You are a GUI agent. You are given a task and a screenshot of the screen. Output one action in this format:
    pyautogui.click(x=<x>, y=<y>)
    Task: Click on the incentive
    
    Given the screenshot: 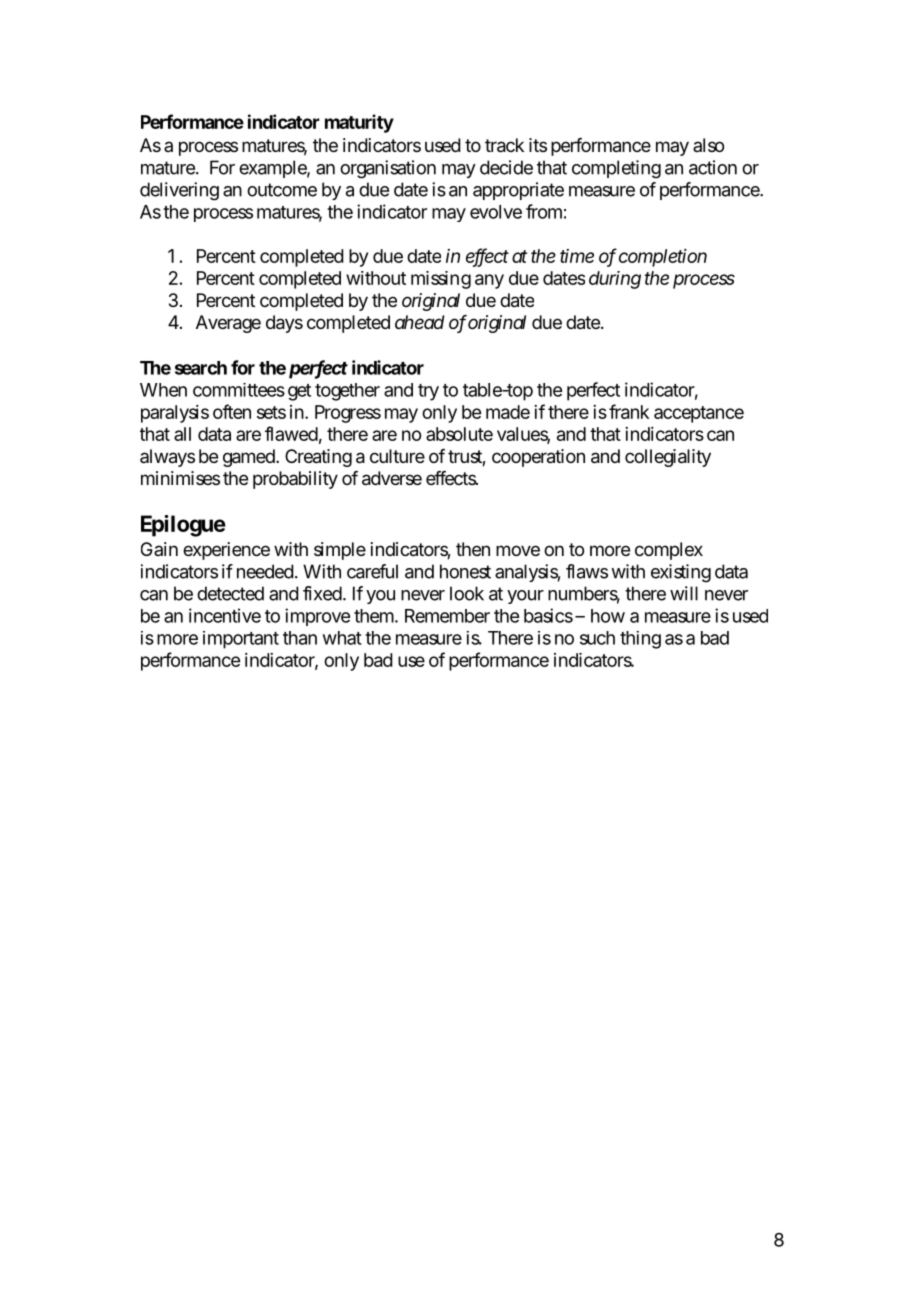 What is the action you would take?
    pyautogui.click(x=225, y=615)
